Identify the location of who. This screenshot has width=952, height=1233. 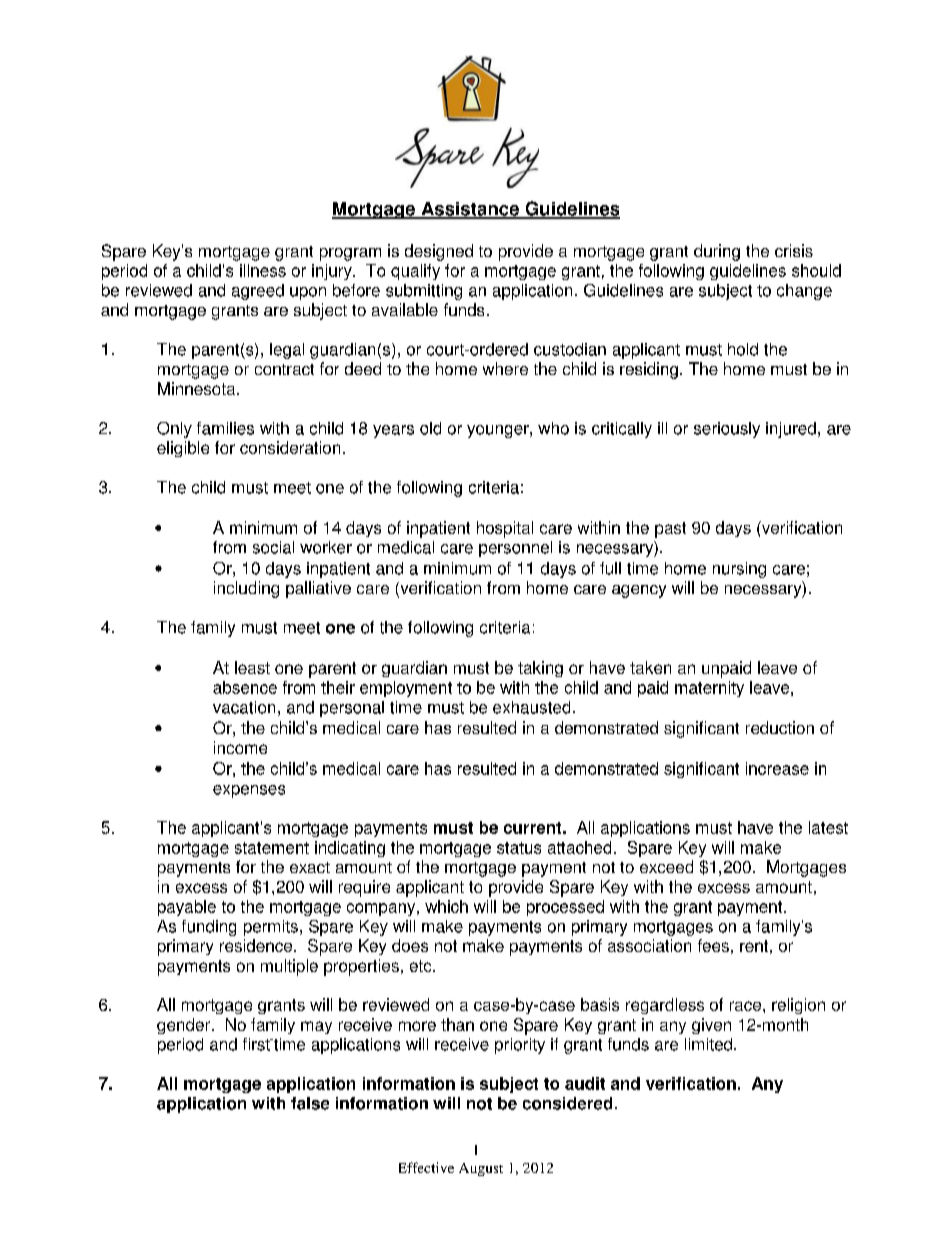
(553, 428).
